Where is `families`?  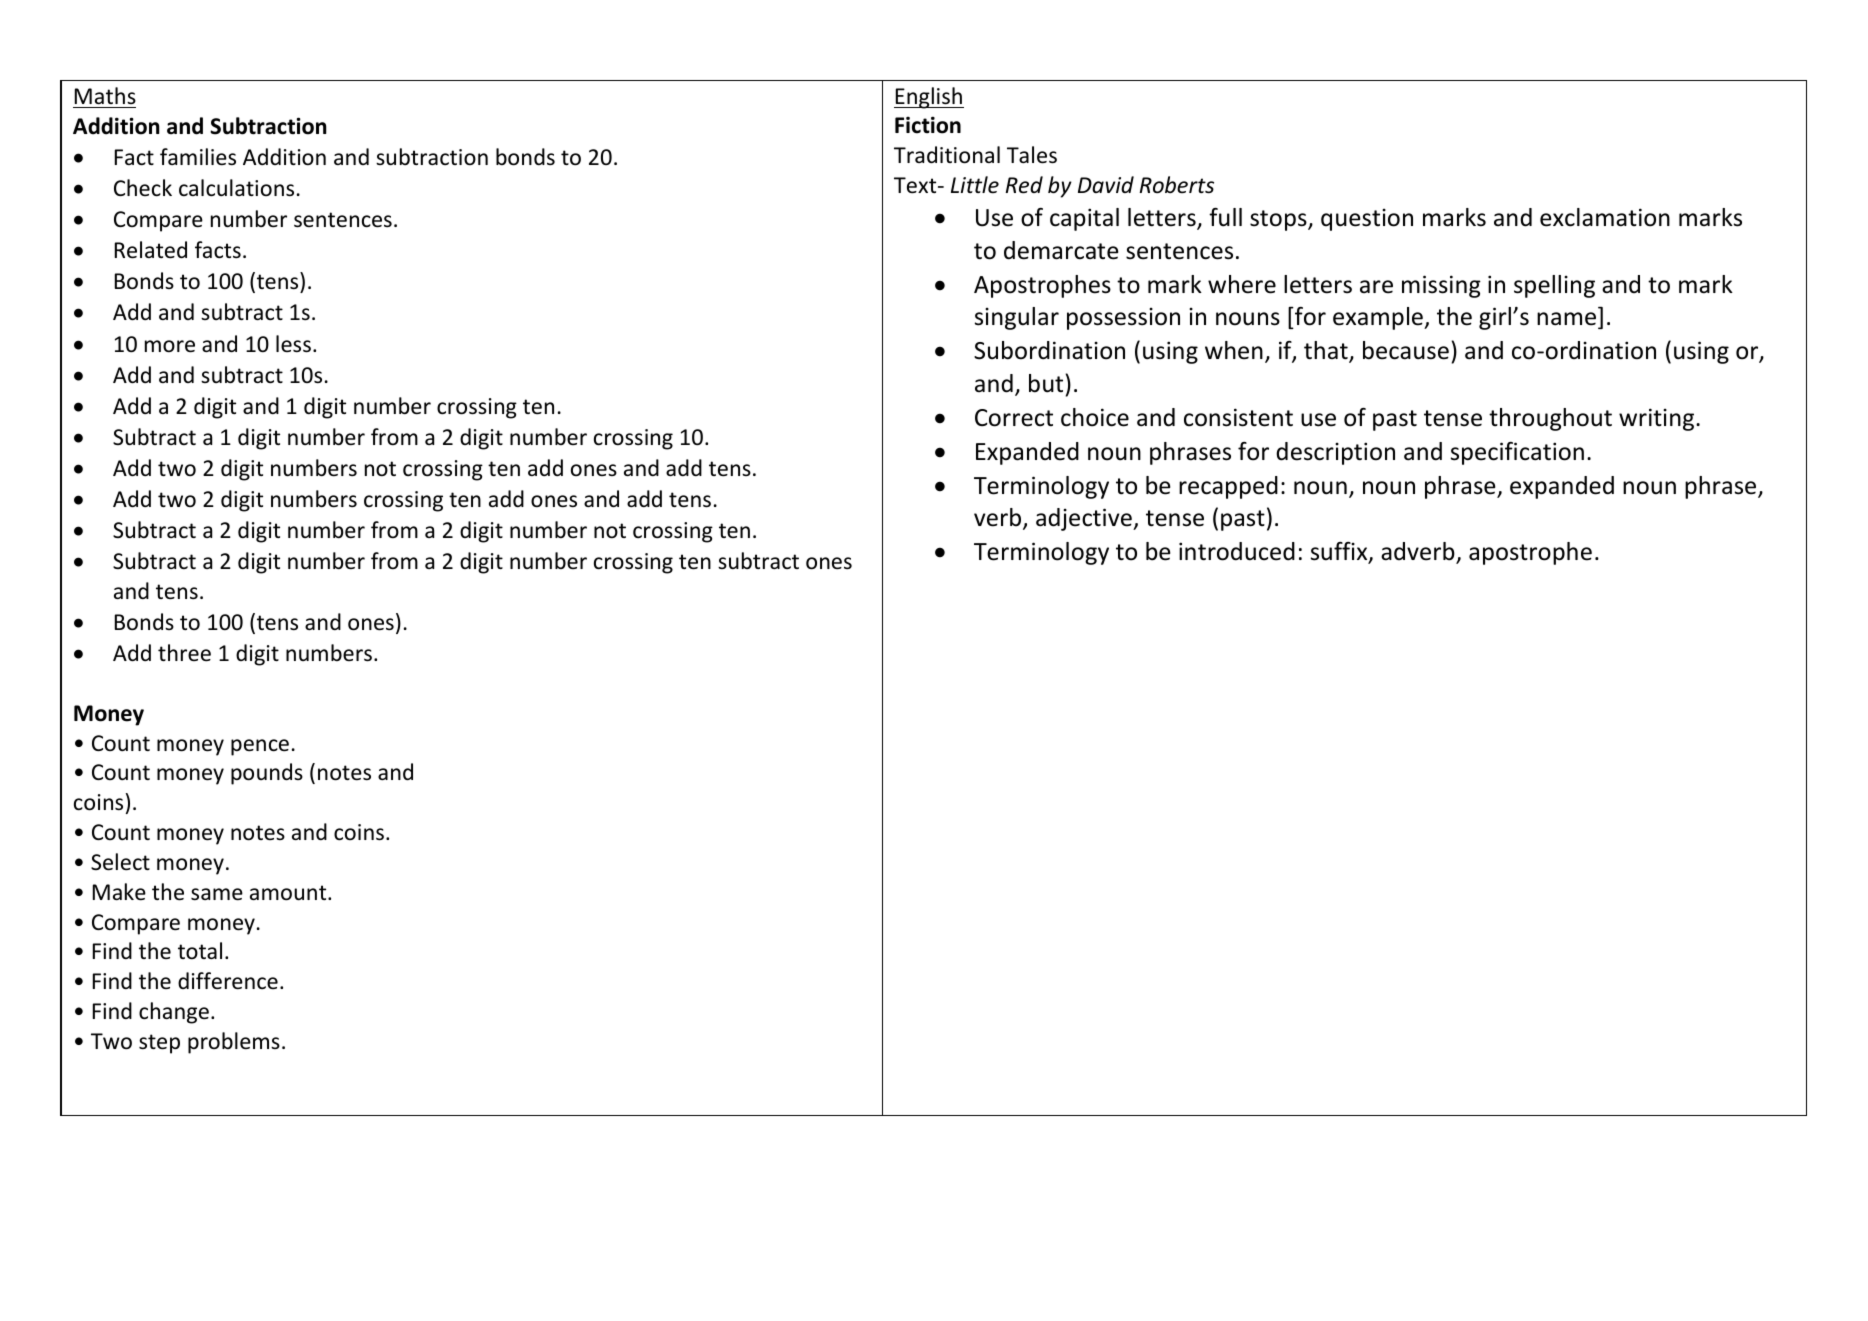
families is located at coordinates (198, 157).
